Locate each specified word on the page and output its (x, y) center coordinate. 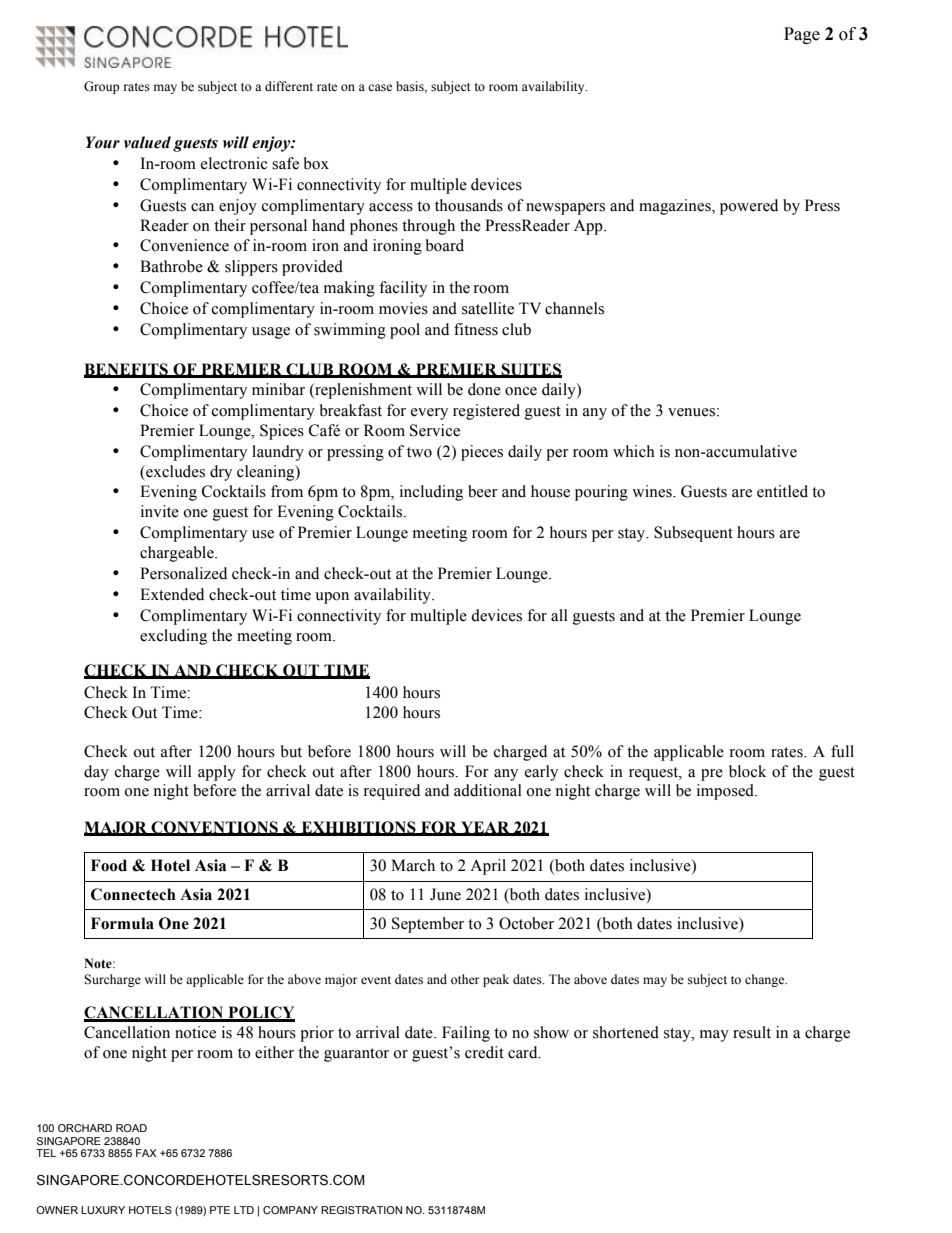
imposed (727, 792)
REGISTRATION (361, 1210)
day (96, 773)
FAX (146, 1153)
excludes (174, 472)
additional (488, 790)
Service (435, 430)
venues (691, 412)
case (380, 88)
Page (802, 35)
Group (102, 87)
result (752, 1032)
